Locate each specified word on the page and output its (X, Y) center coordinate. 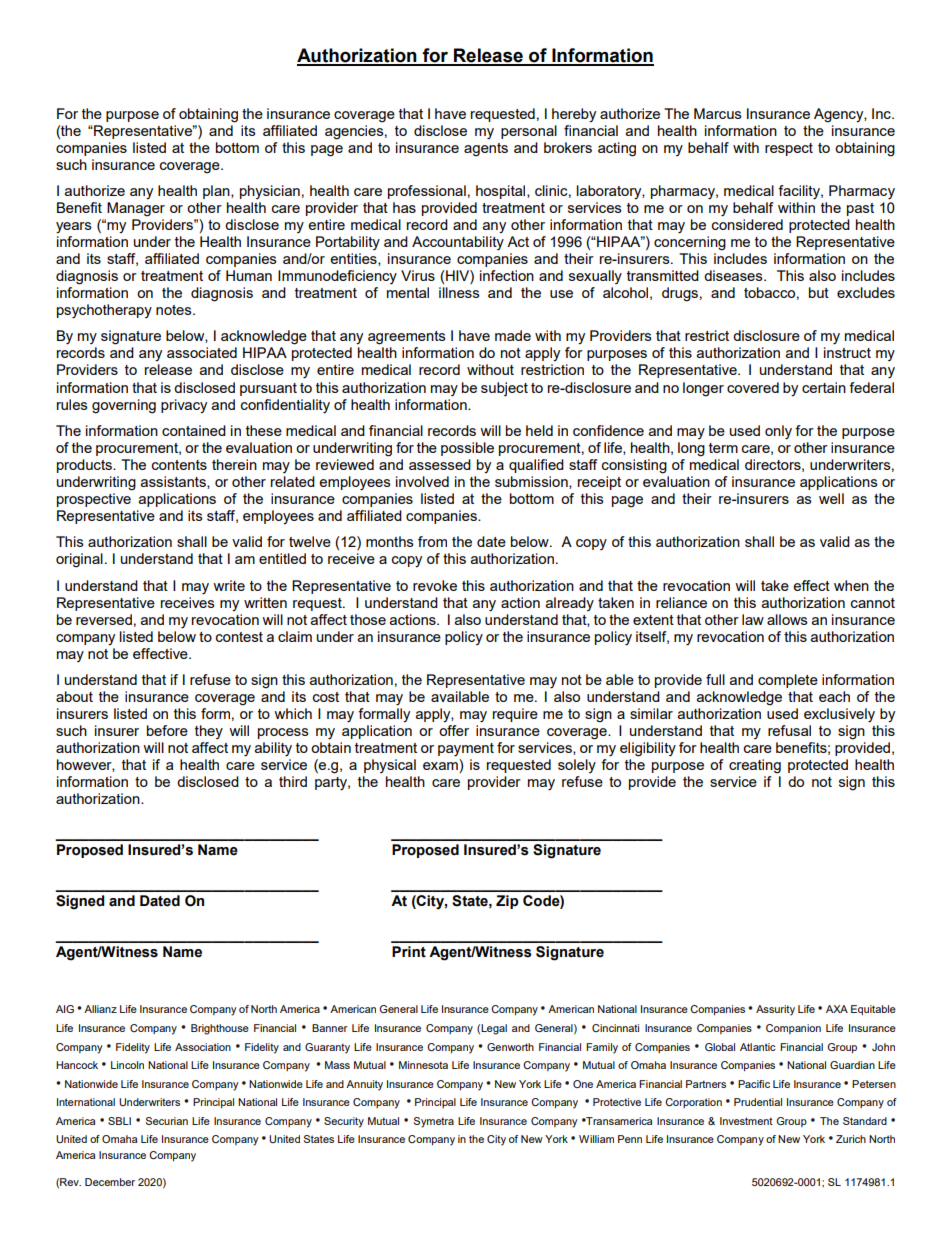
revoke (435, 585)
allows (787, 619)
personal (529, 132)
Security (344, 1122)
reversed (104, 619)
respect (789, 149)
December (110, 1182)
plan (217, 192)
